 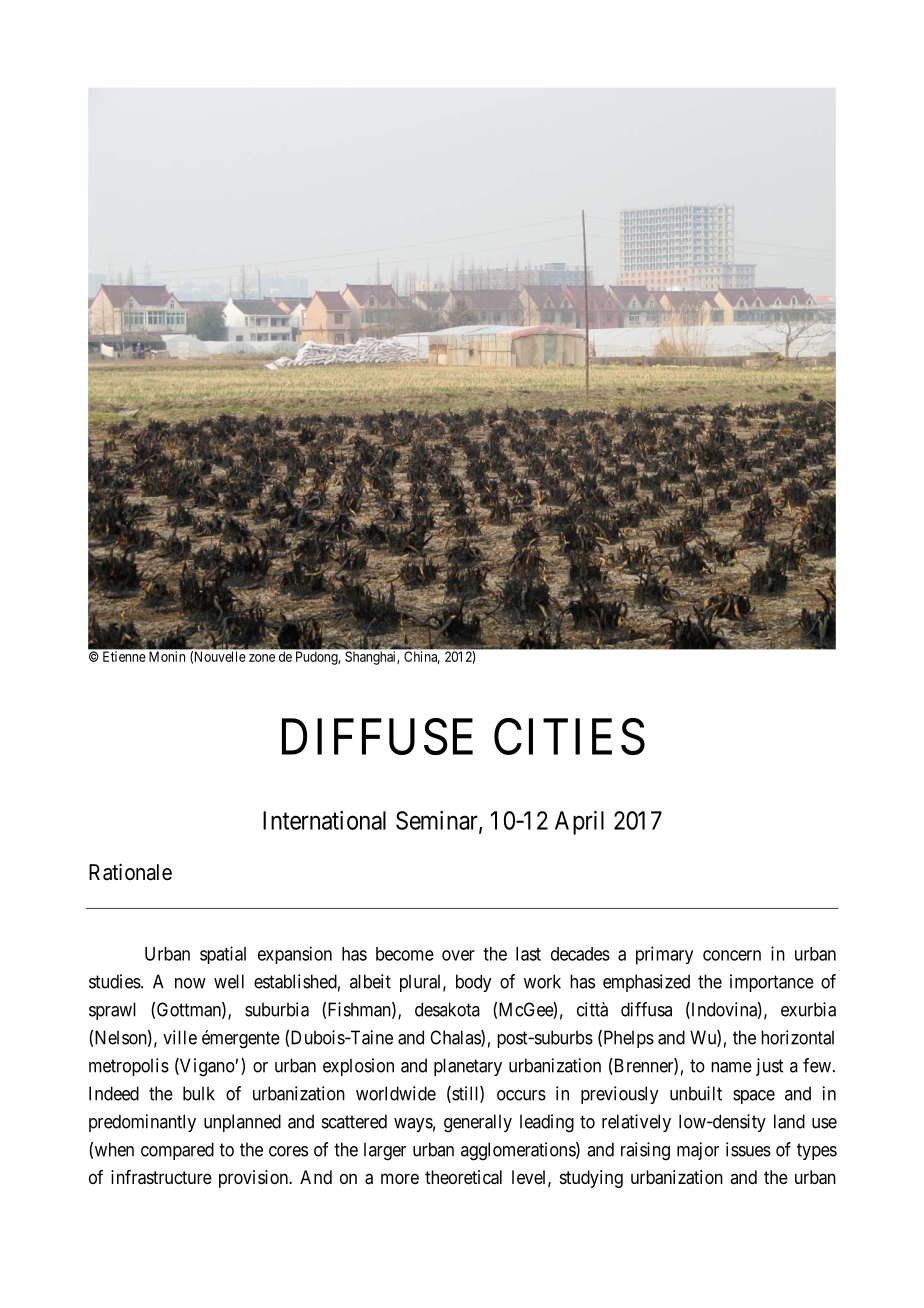 What do you see at coordinates (177, 1151) in the image?
I see `compared` at bounding box center [177, 1151].
